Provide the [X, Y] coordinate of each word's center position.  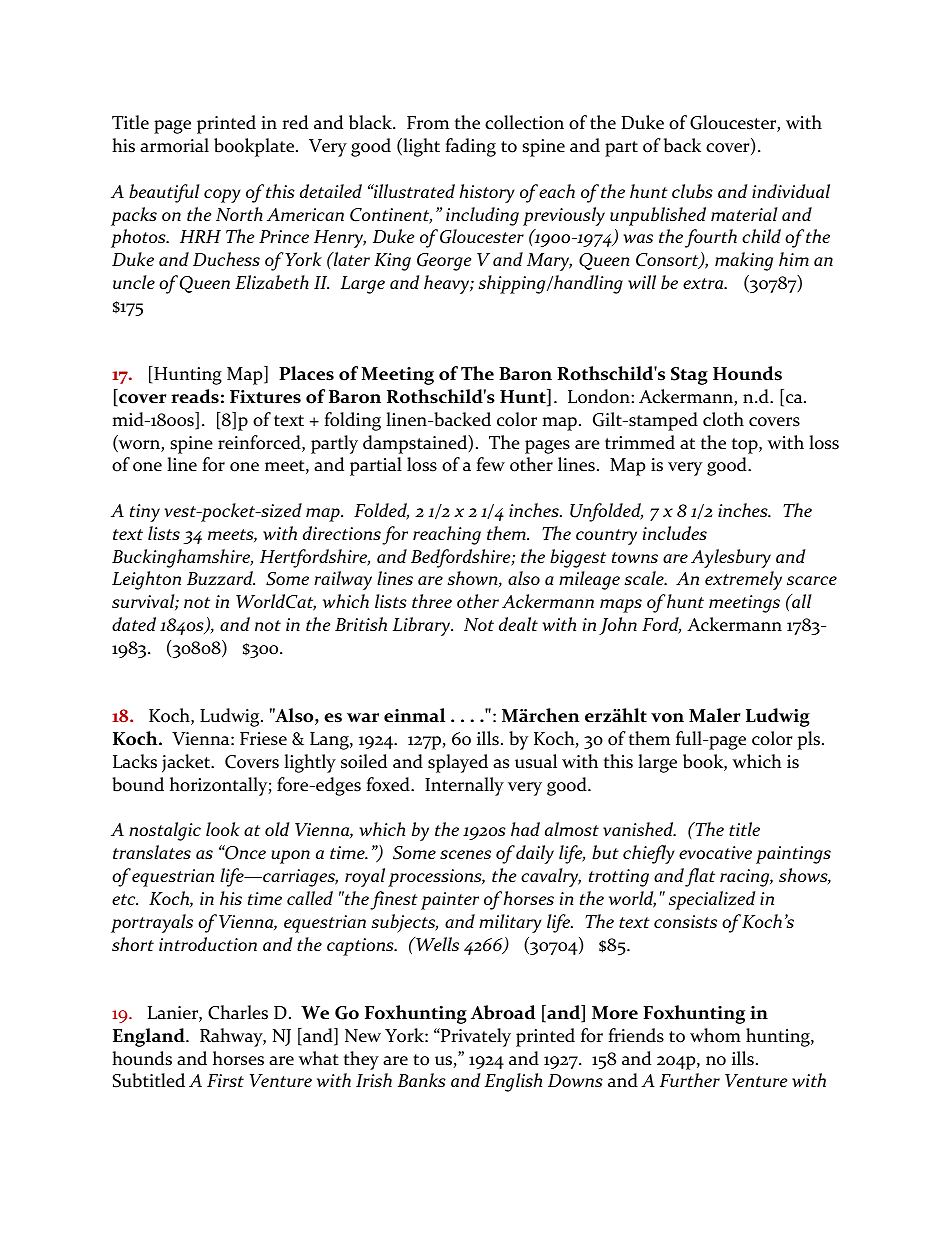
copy [222, 196]
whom [715, 1035]
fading [470, 147]
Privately [475, 1037]
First [225, 1080]
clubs [692, 191]
